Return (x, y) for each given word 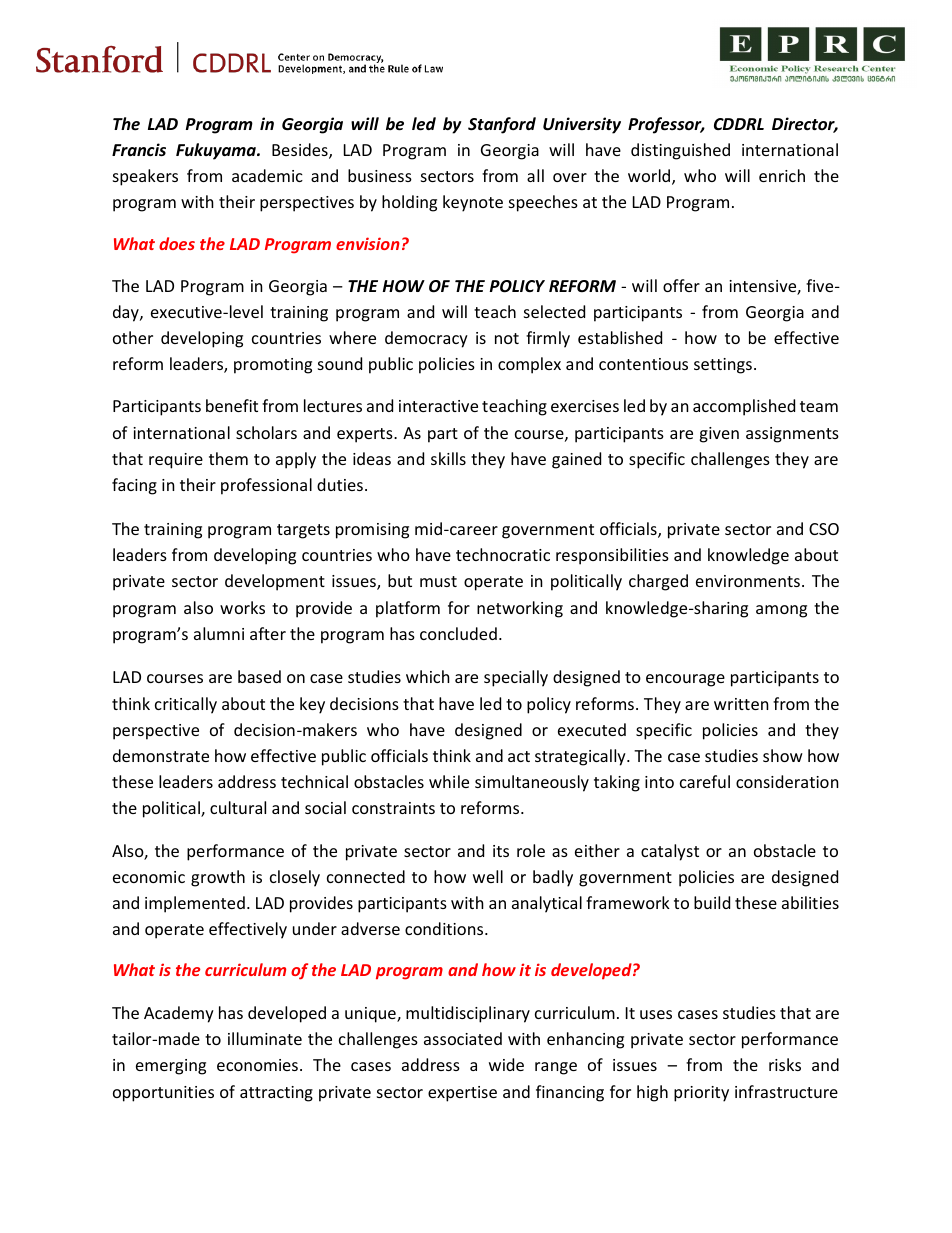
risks (785, 1064)
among (781, 611)
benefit (232, 405)
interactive (438, 406)
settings (723, 366)
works (242, 607)
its (501, 851)
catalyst (670, 852)
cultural (238, 807)
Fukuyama (217, 151)
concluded (458, 633)
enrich (782, 175)
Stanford (502, 125)
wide (506, 1064)
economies (257, 1065)
